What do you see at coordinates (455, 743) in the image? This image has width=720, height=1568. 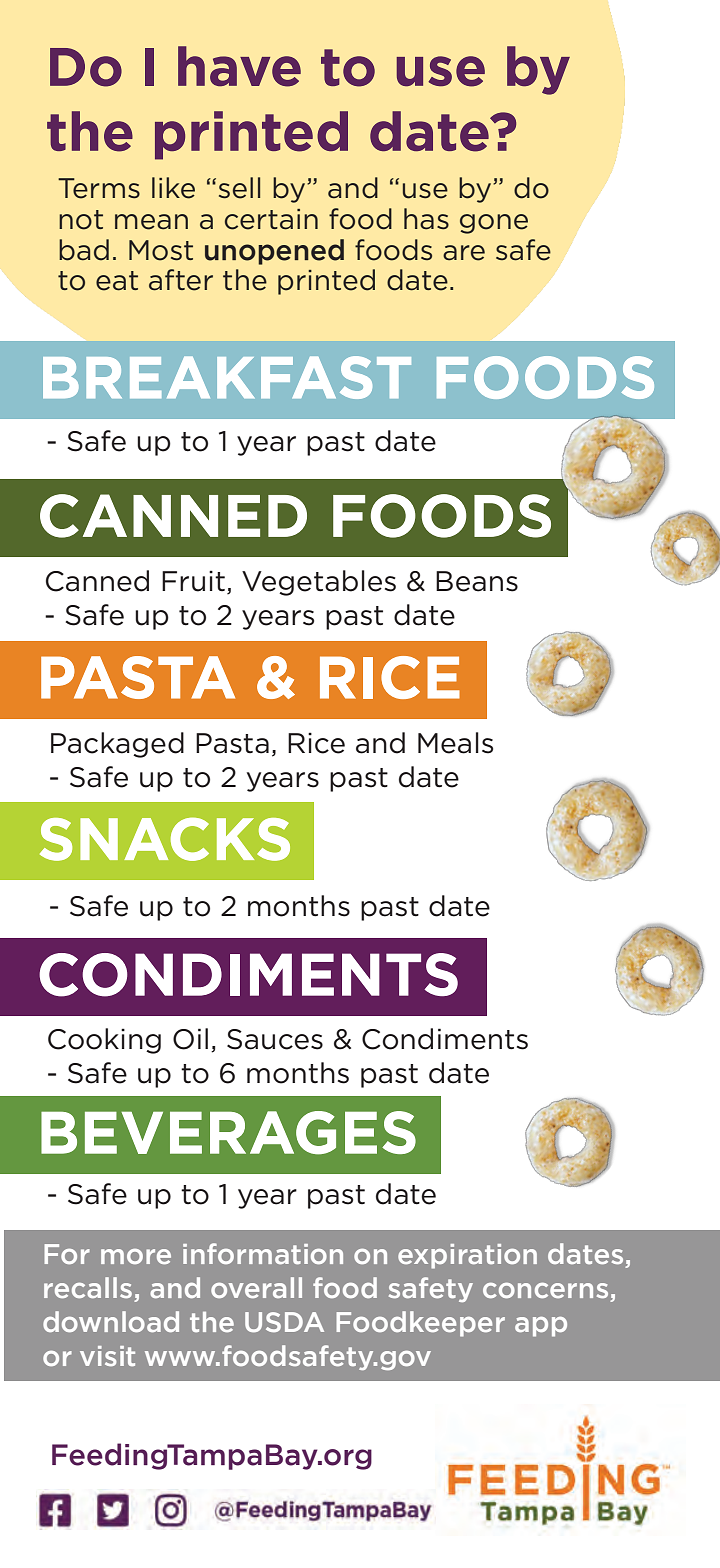 I see `Meals` at bounding box center [455, 743].
